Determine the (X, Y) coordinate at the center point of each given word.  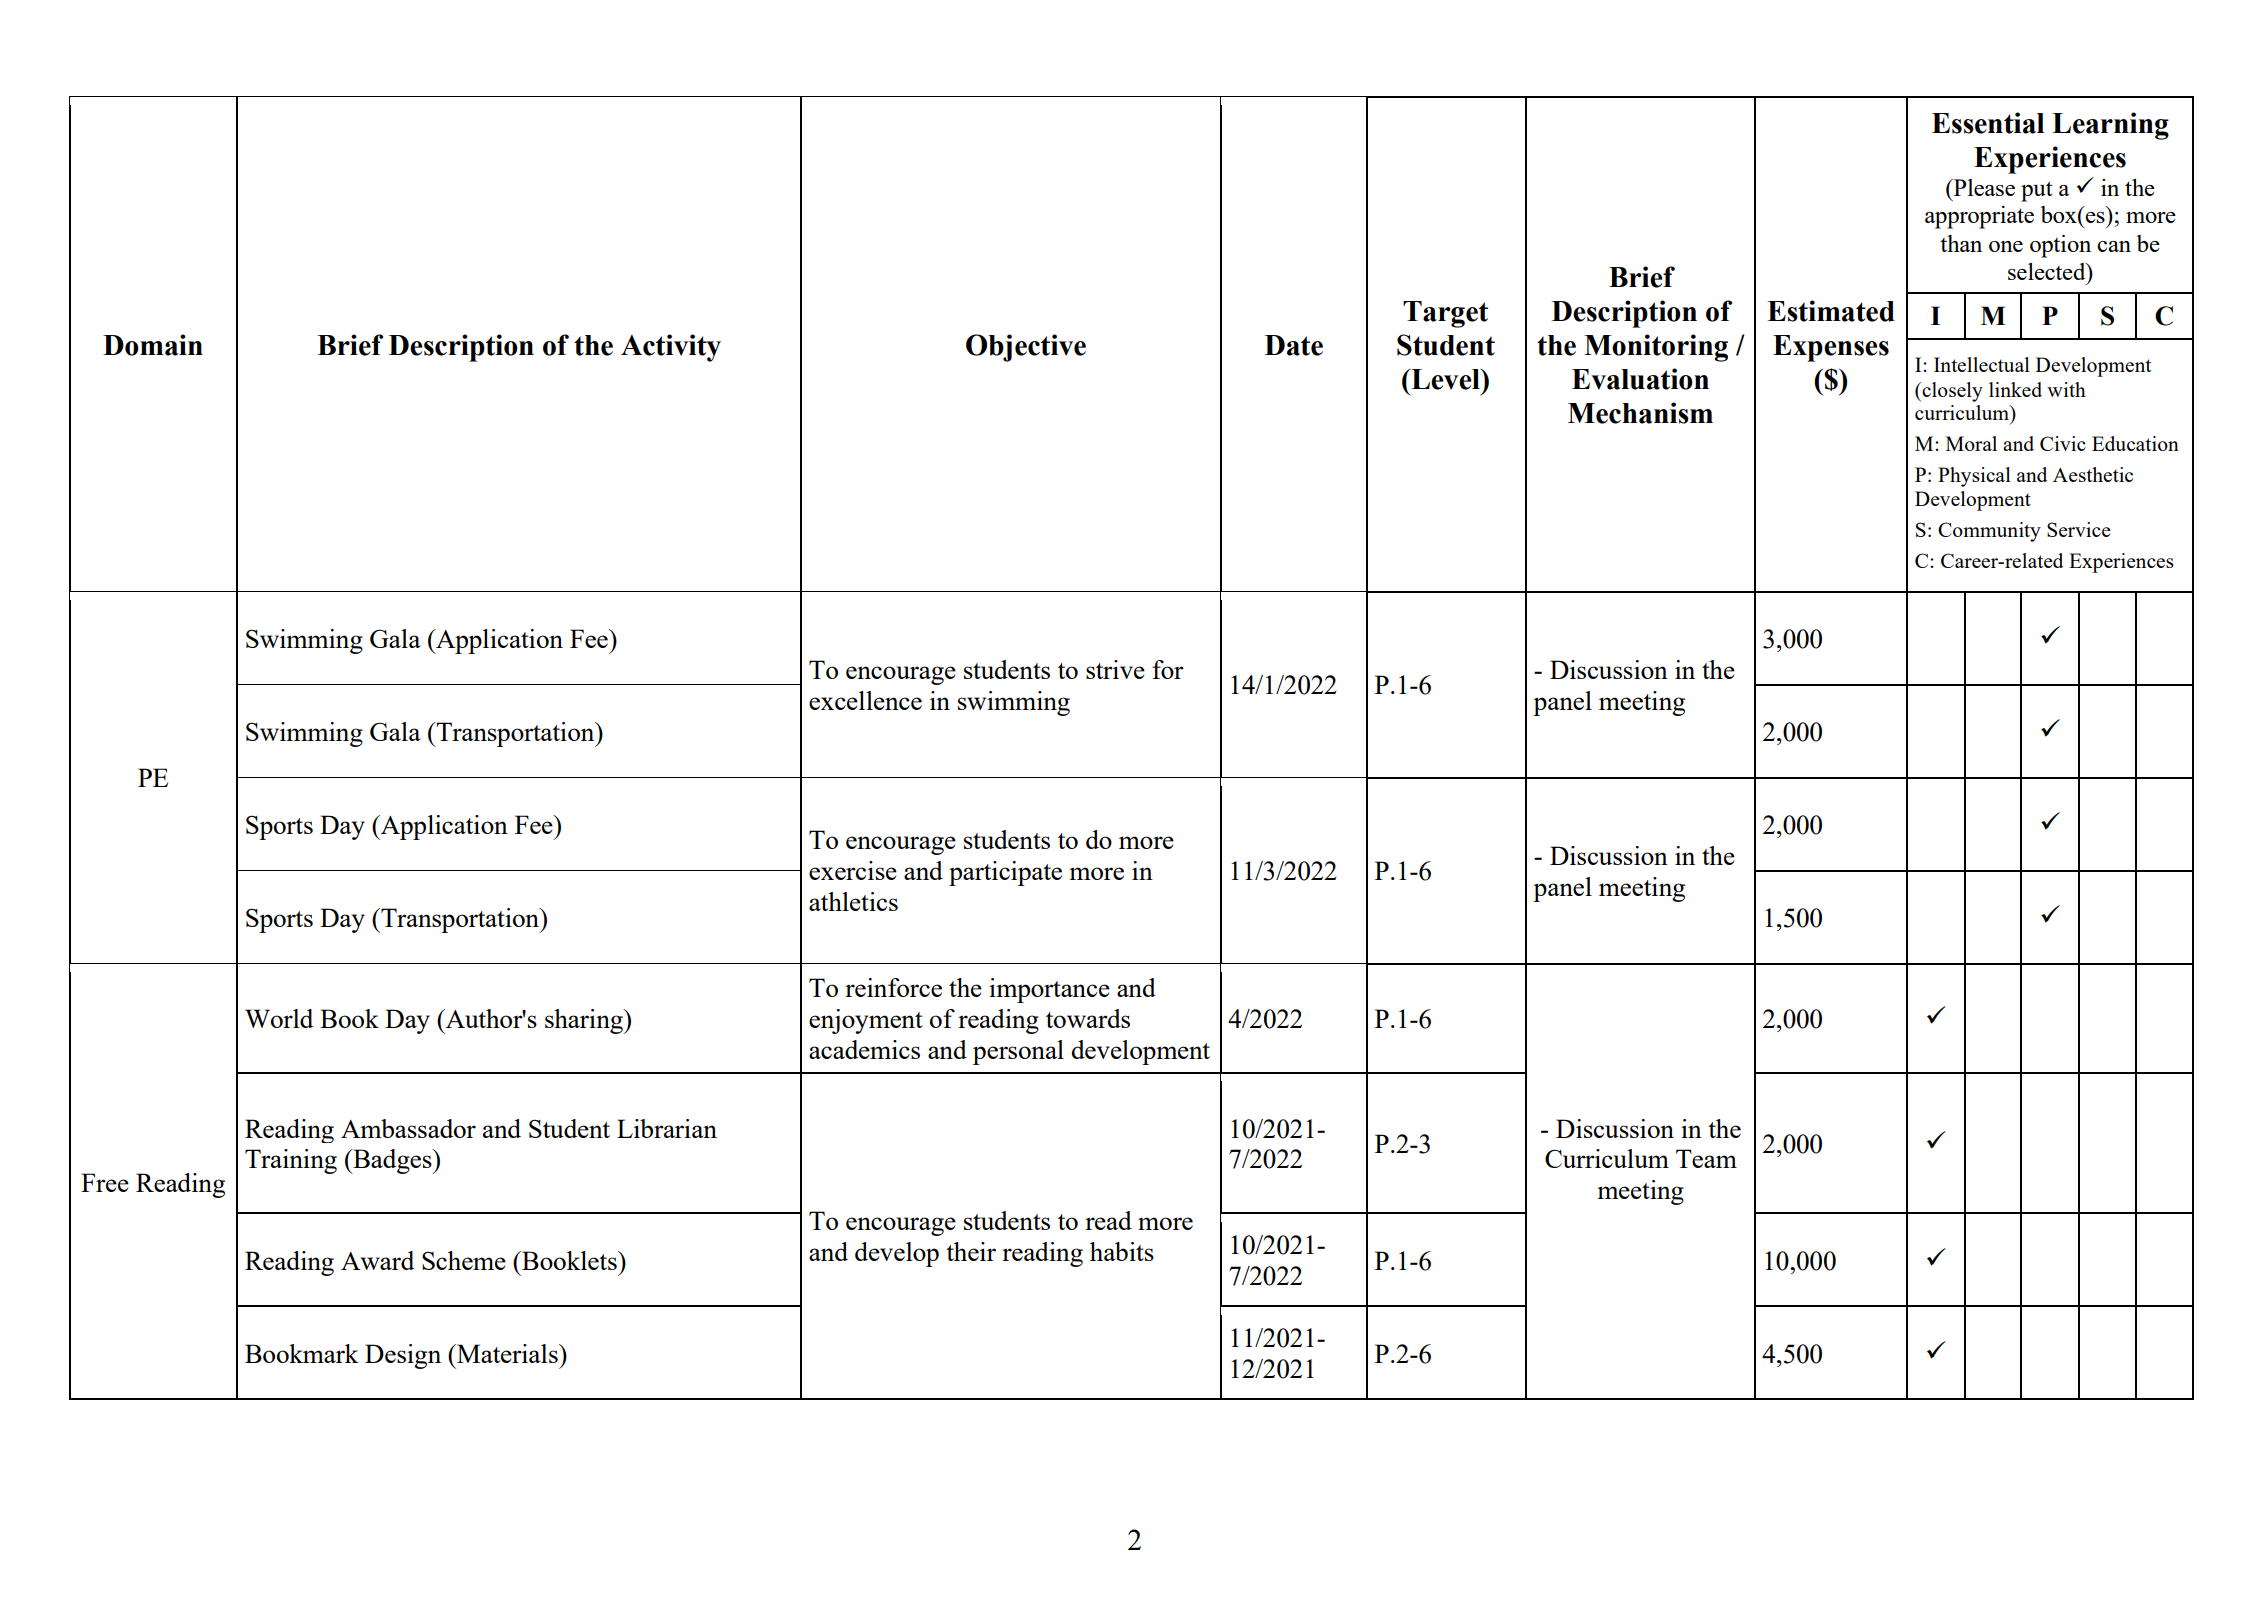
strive (1115, 669)
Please (1983, 187)
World (279, 1018)
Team (1706, 1158)
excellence (865, 700)
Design (403, 1356)
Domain (153, 345)
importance (1049, 990)
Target (1445, 314)
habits (1122, 1251)
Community (1989, 532)
